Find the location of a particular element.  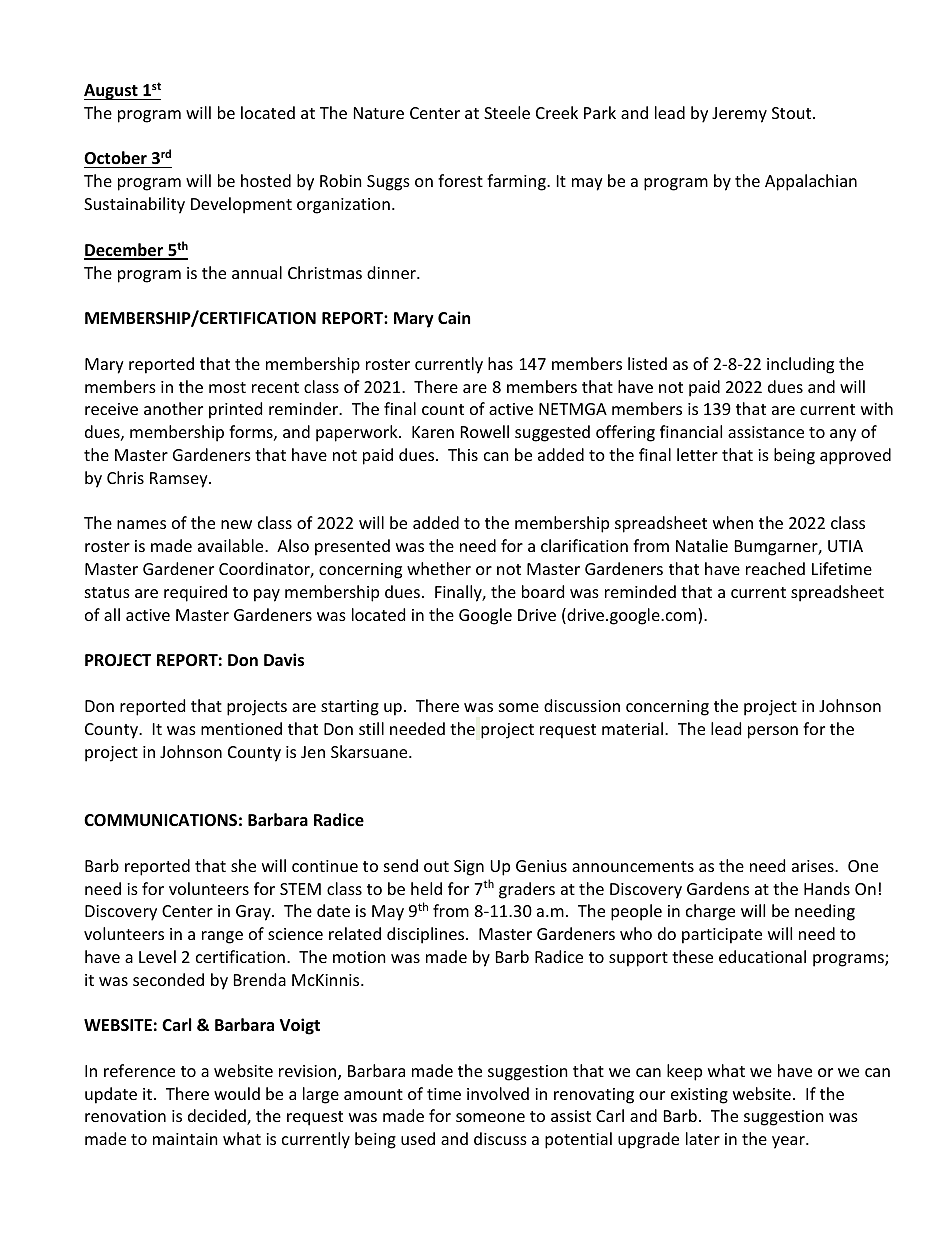

October is located at coordinates (116, 159).
